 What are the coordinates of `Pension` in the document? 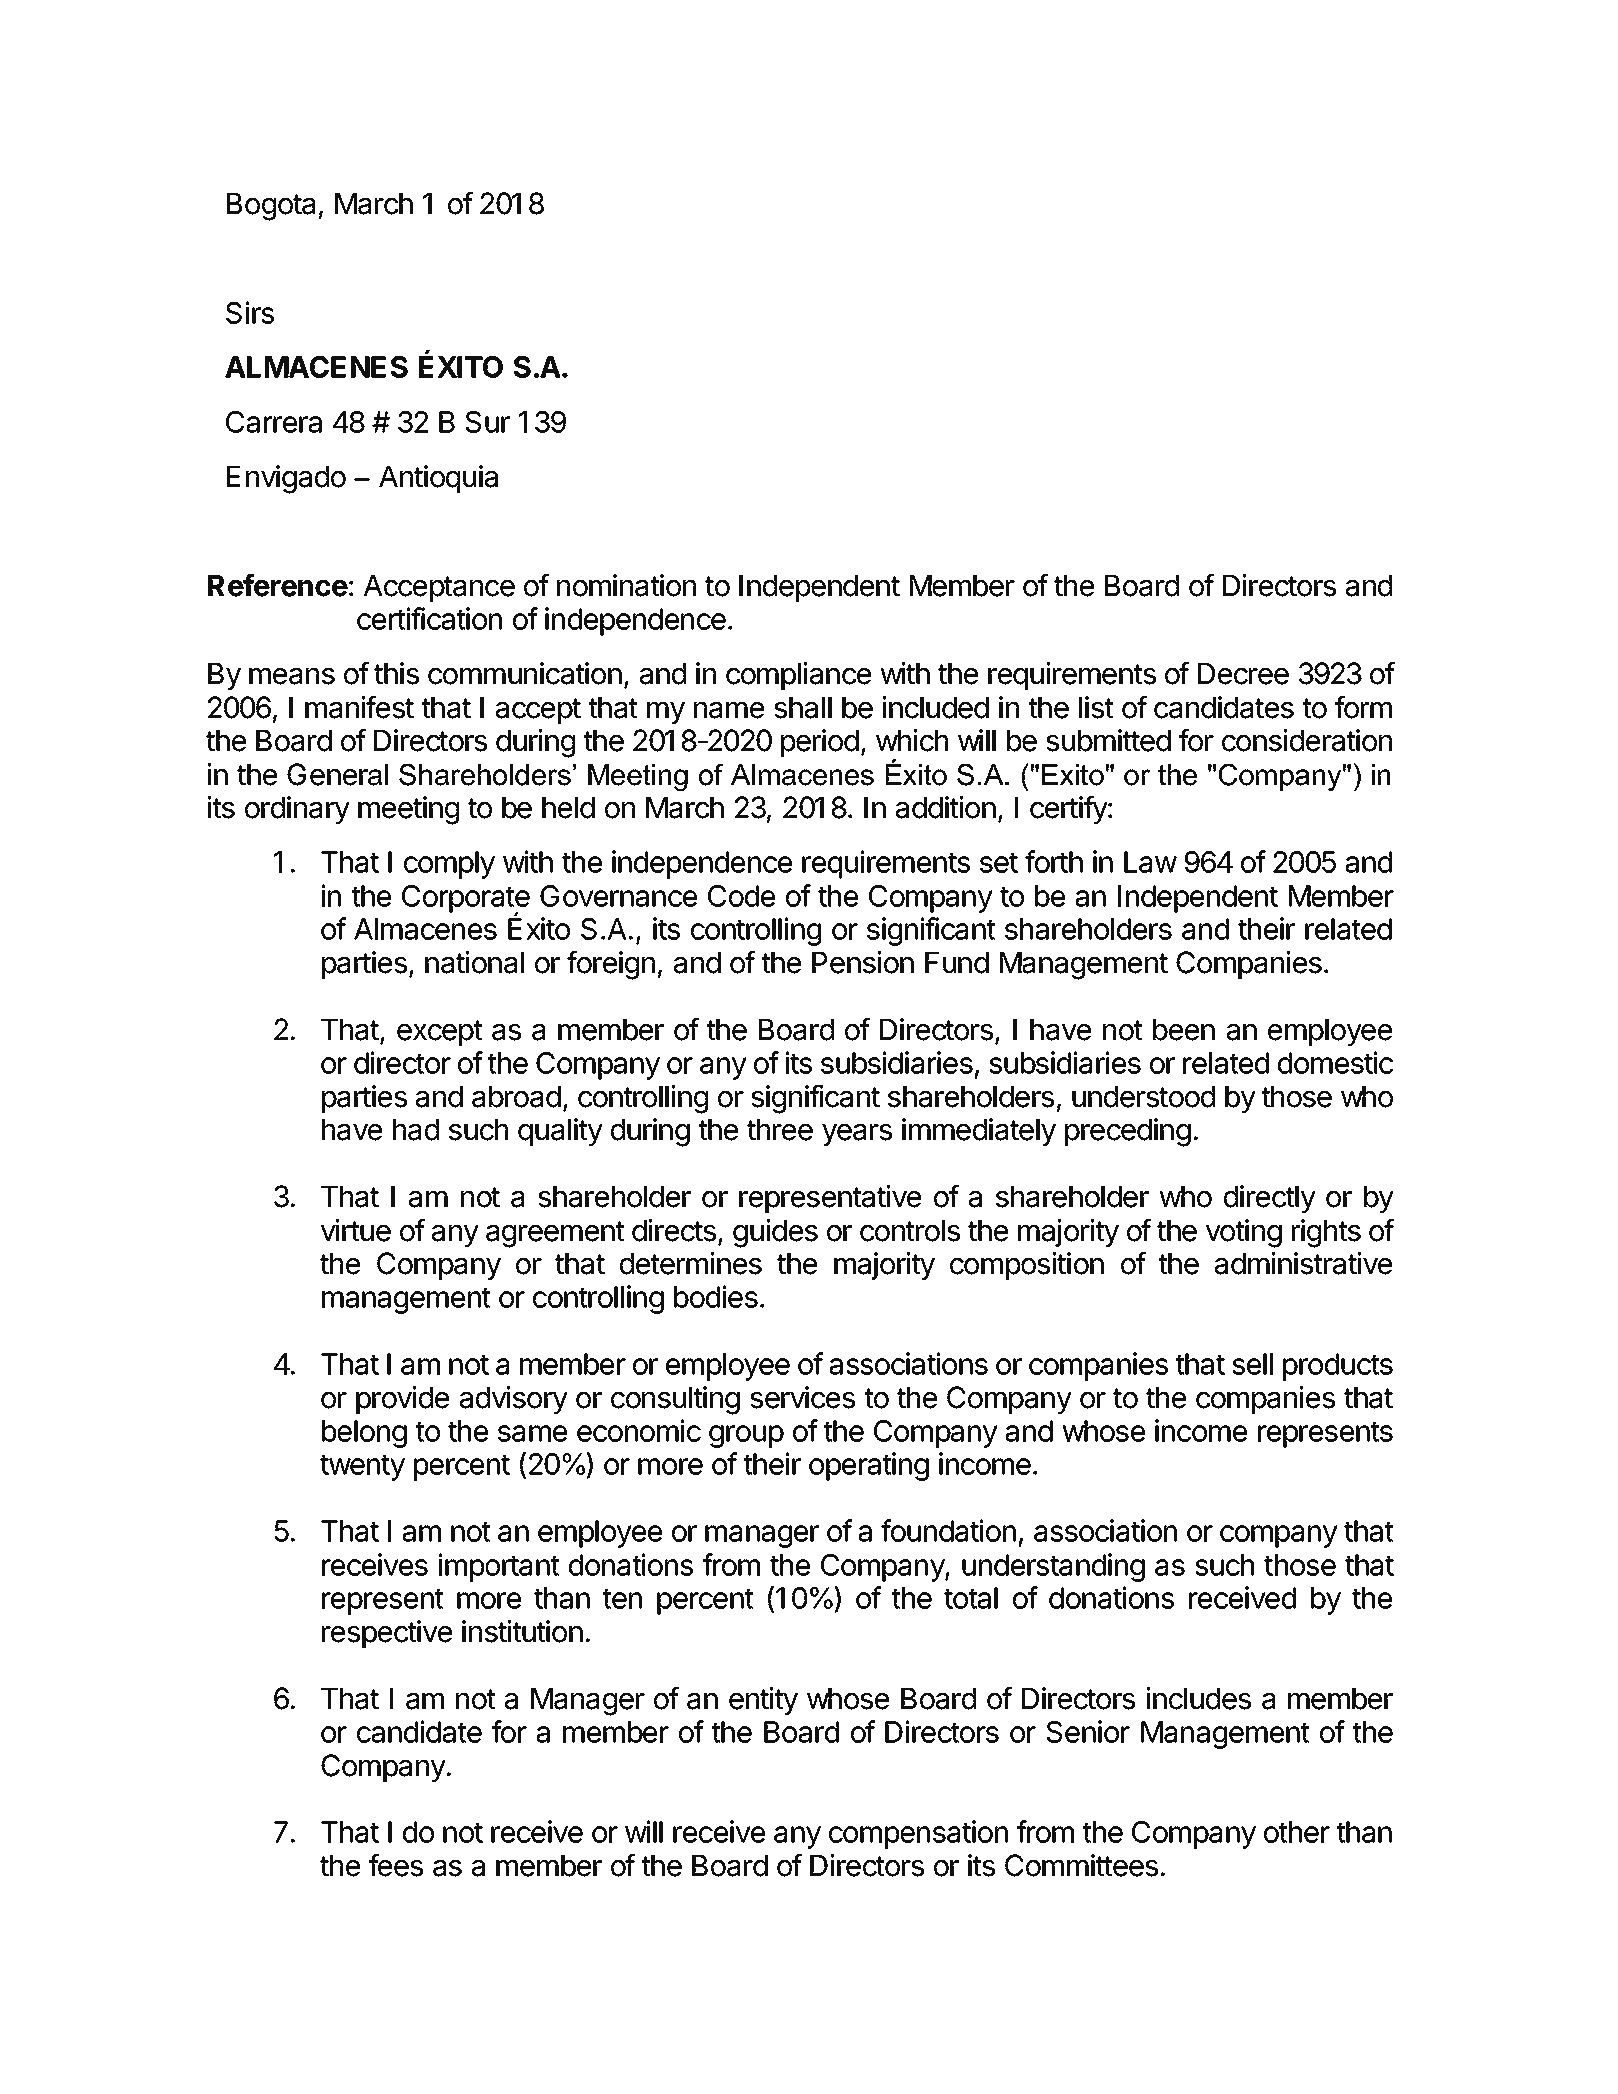 It's located at (863, 962).
